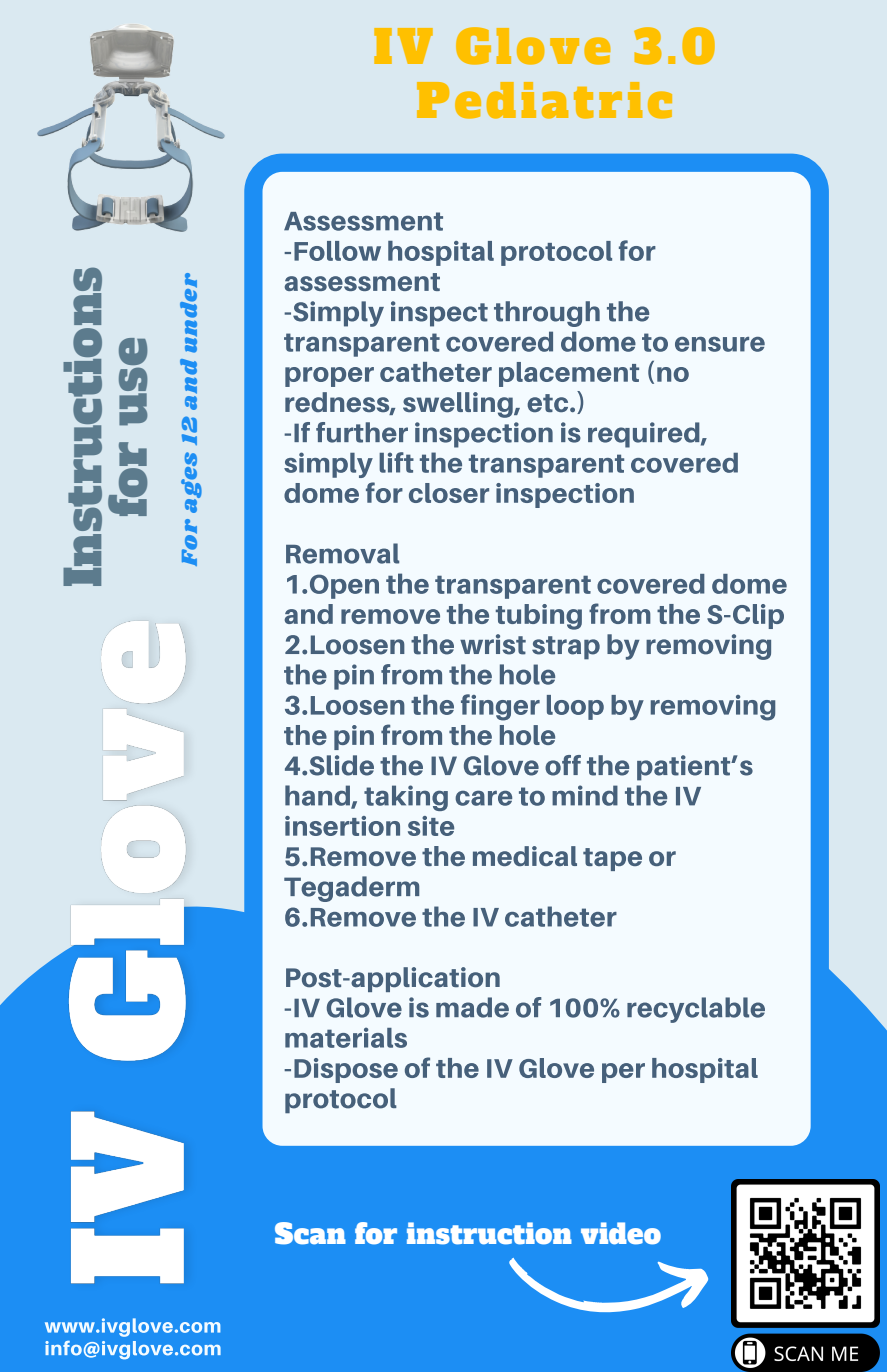 The image size is (887, 1372). I want to click on placement, so click(569, 374).
